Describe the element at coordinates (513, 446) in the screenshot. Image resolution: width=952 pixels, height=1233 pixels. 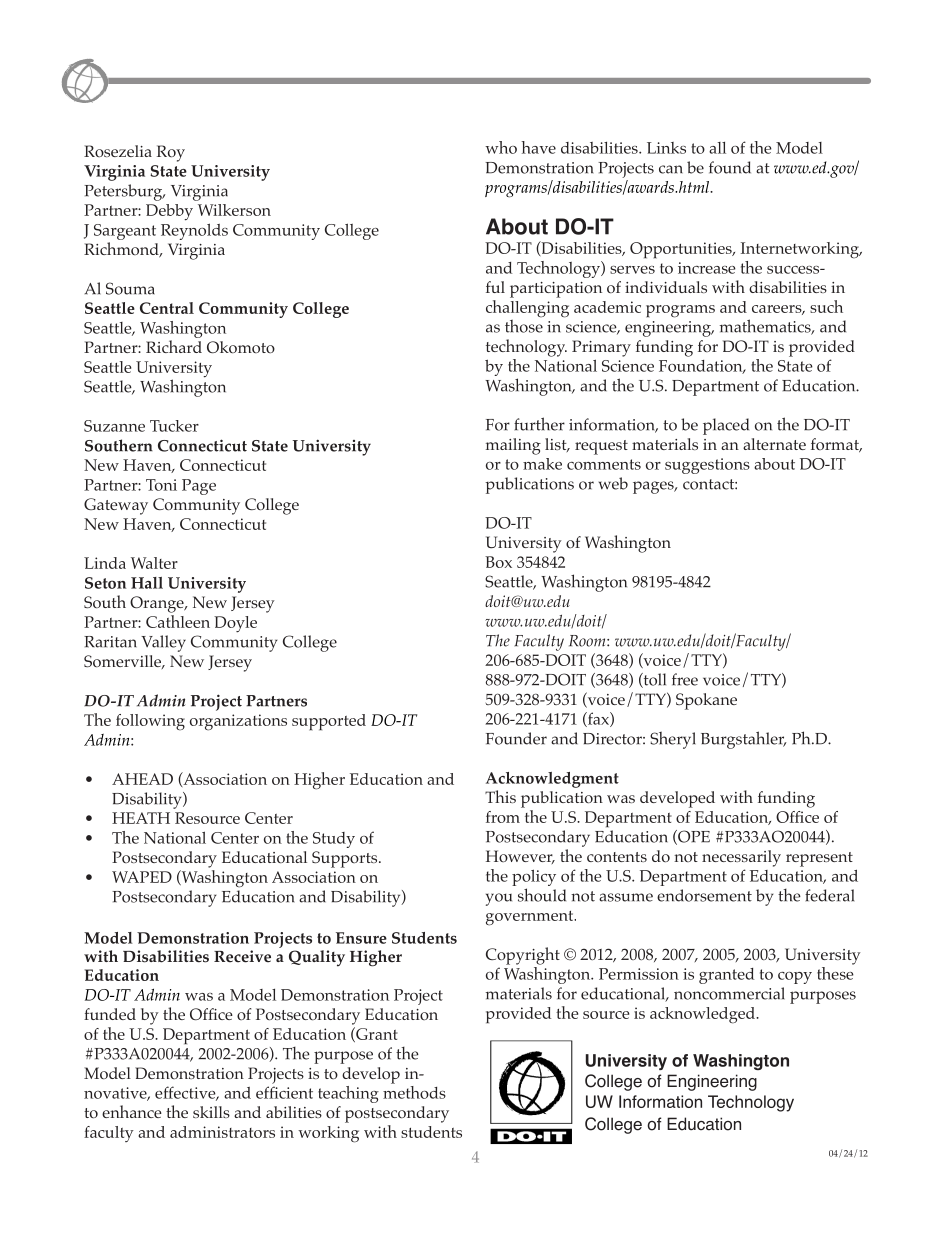
I see `mailing` at that location.
